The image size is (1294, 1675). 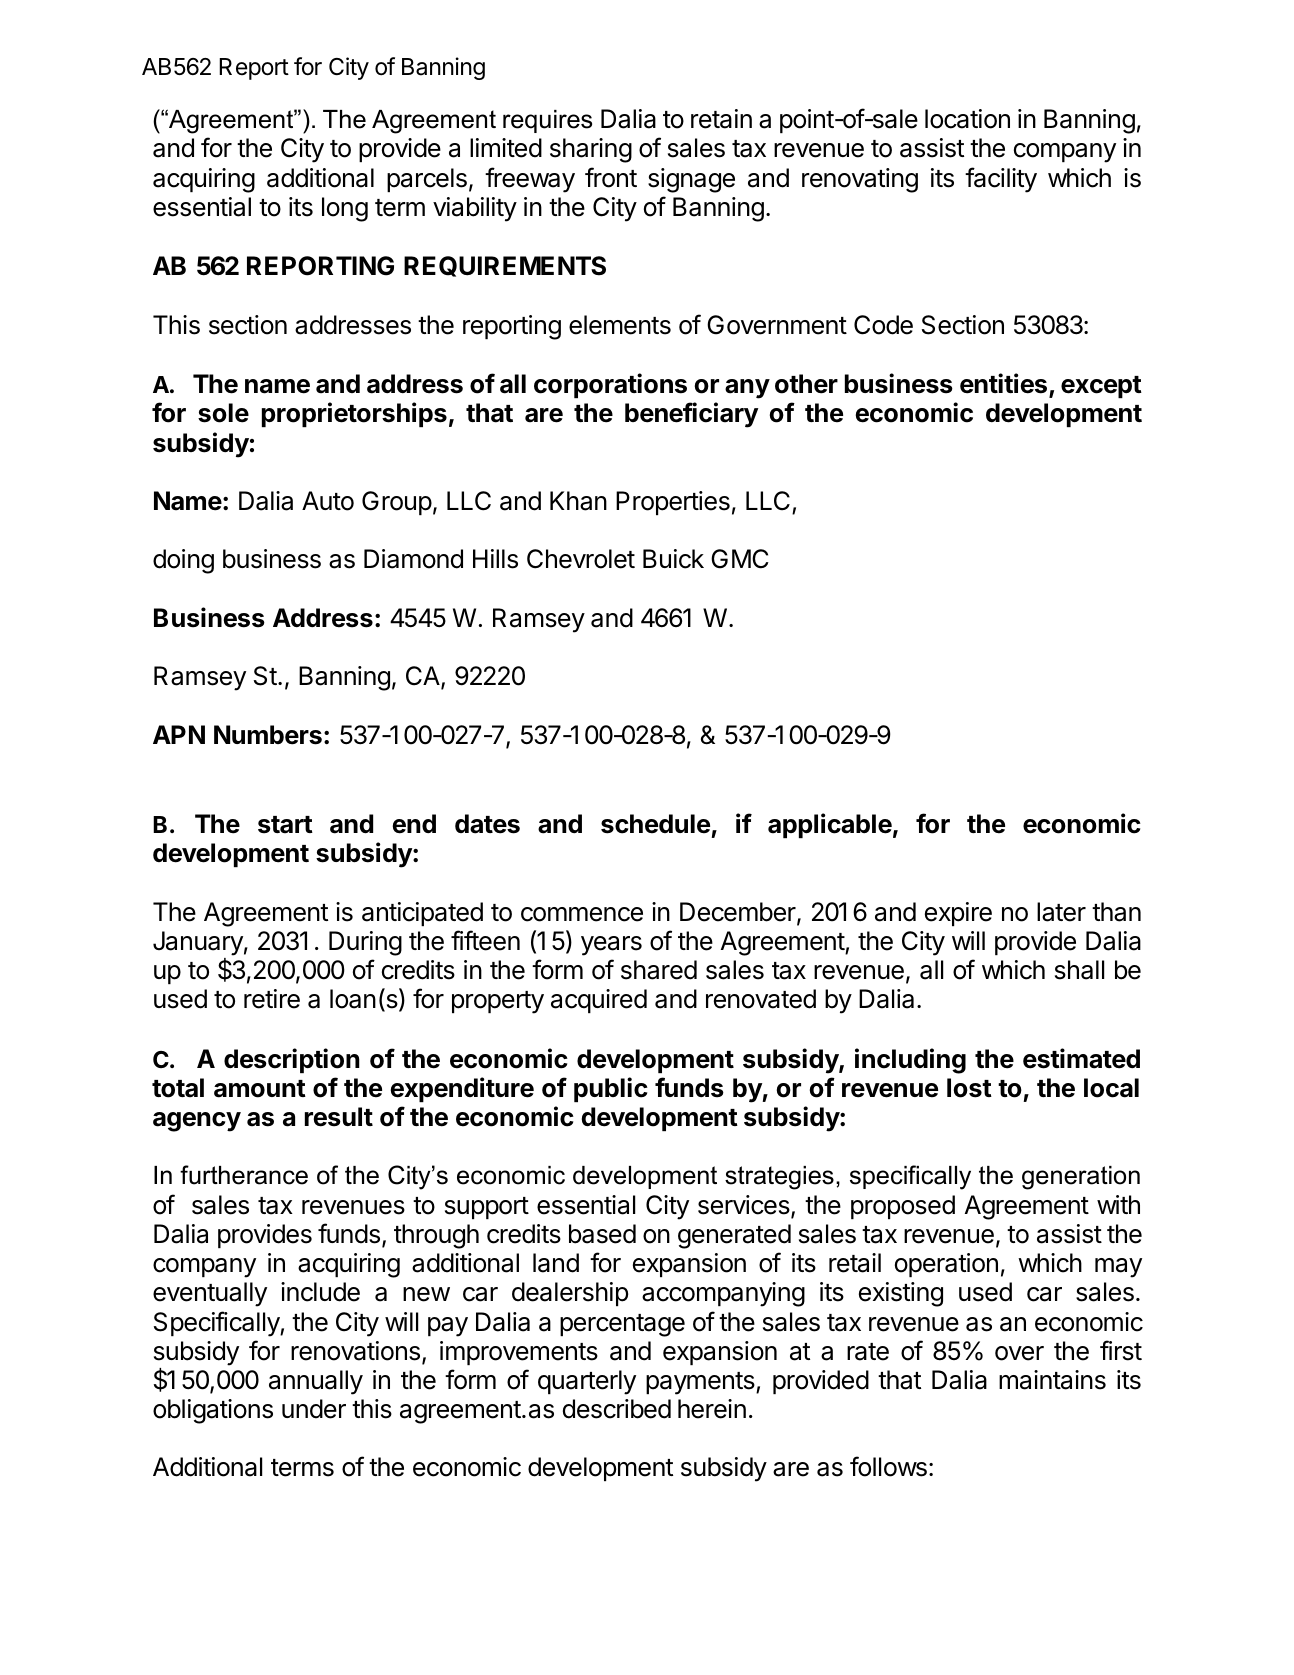 I want to click on proprietorships, so click(x=354, y=414).
